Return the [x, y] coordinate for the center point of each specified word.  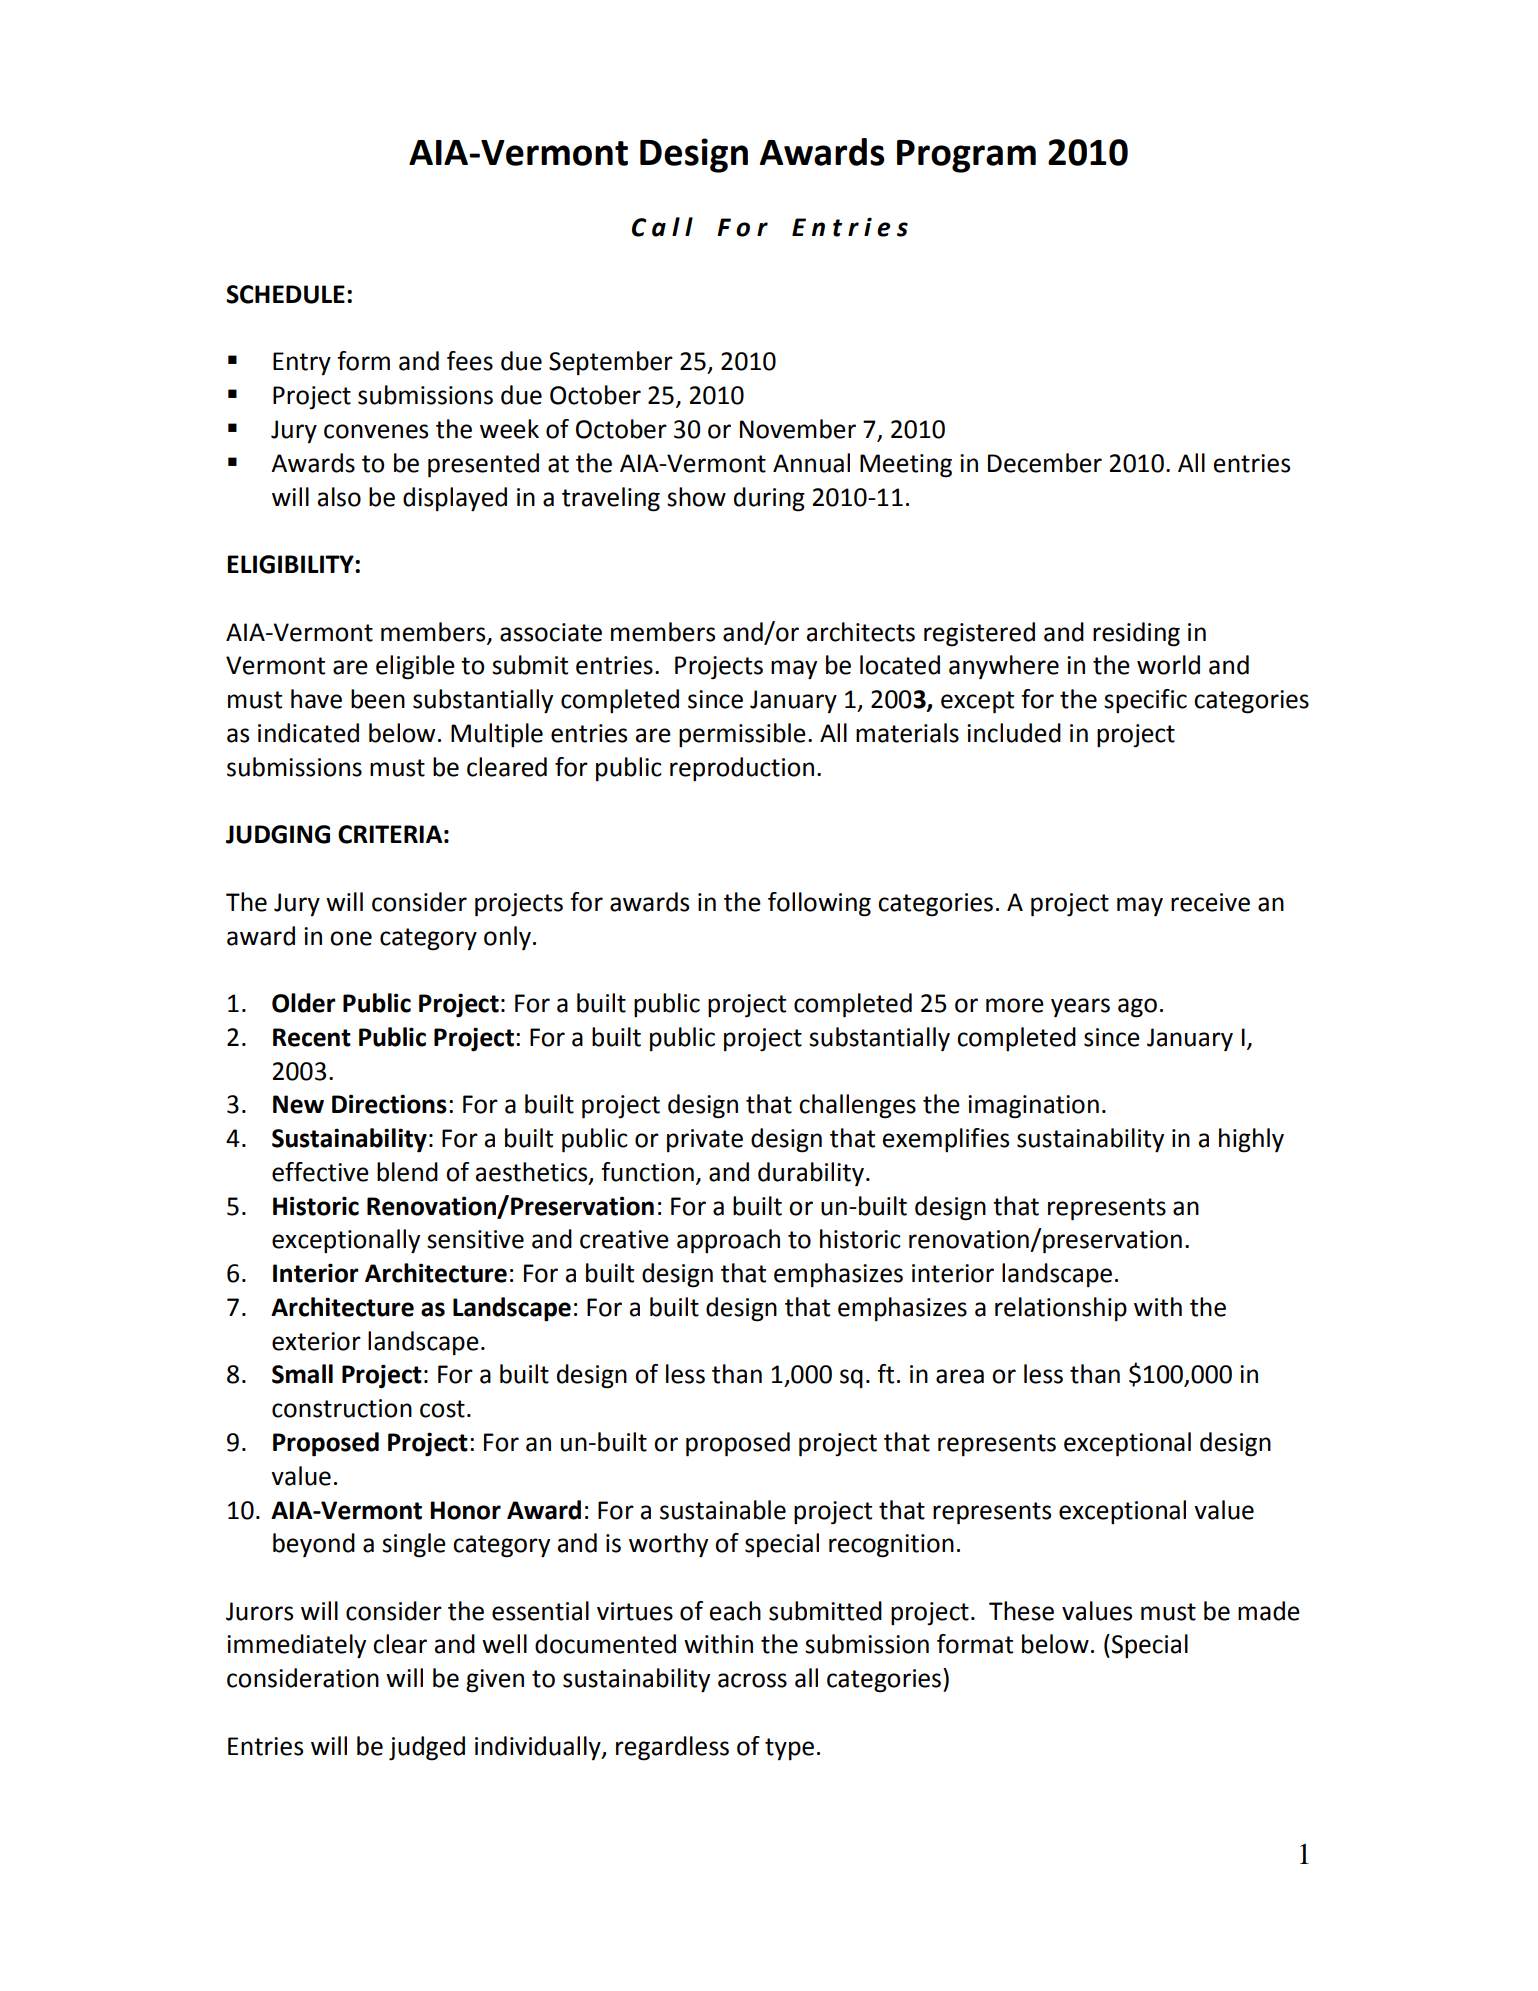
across [752, 1680]
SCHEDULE [285, 294]
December [1045, 463]
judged [427, 1748]
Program [966, 156]
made [1269, 1611]
